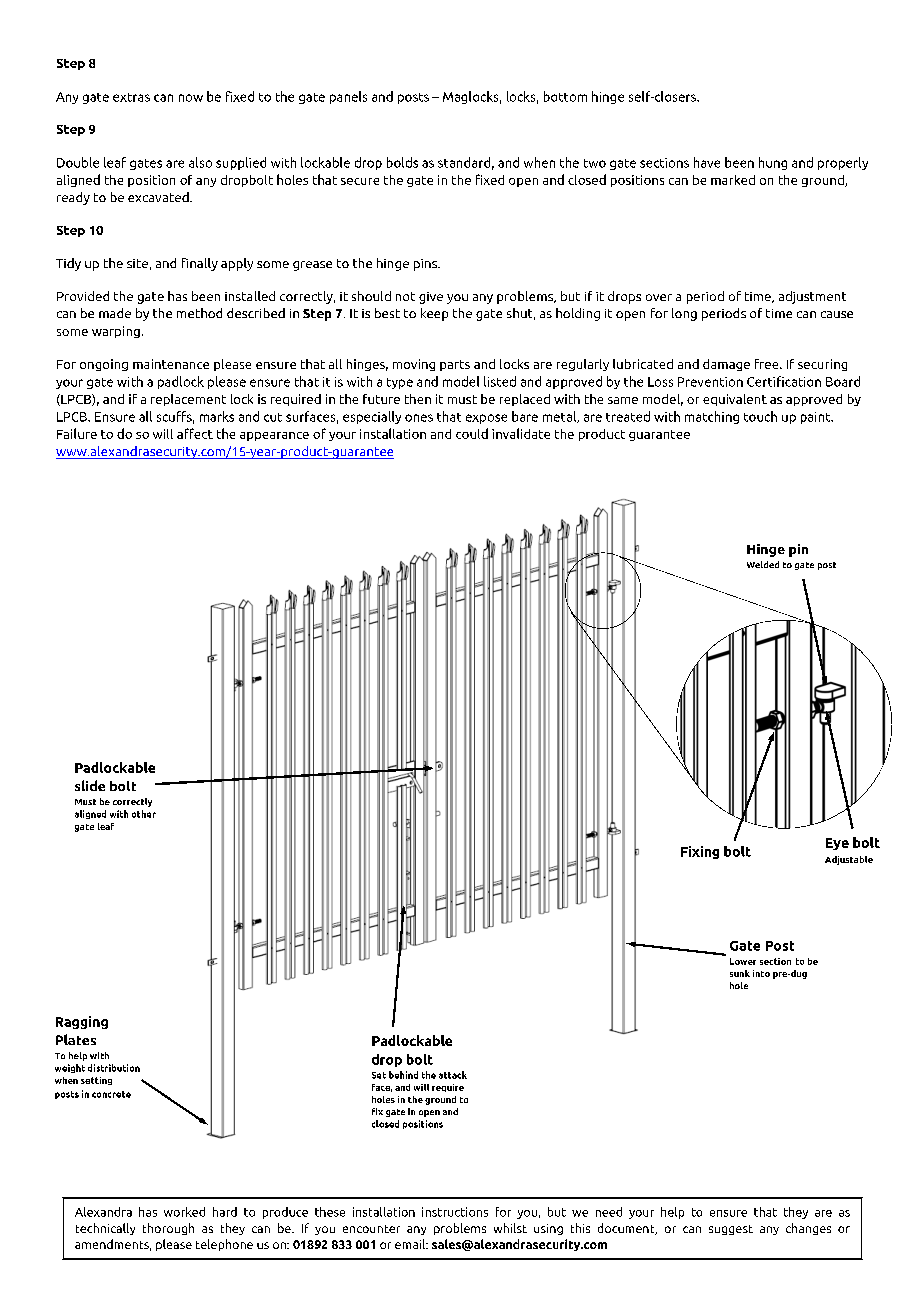 This page has width=924, height=1308. Describe the element at coordinates (453, 1075) in the page. I see `attack` at that location.
